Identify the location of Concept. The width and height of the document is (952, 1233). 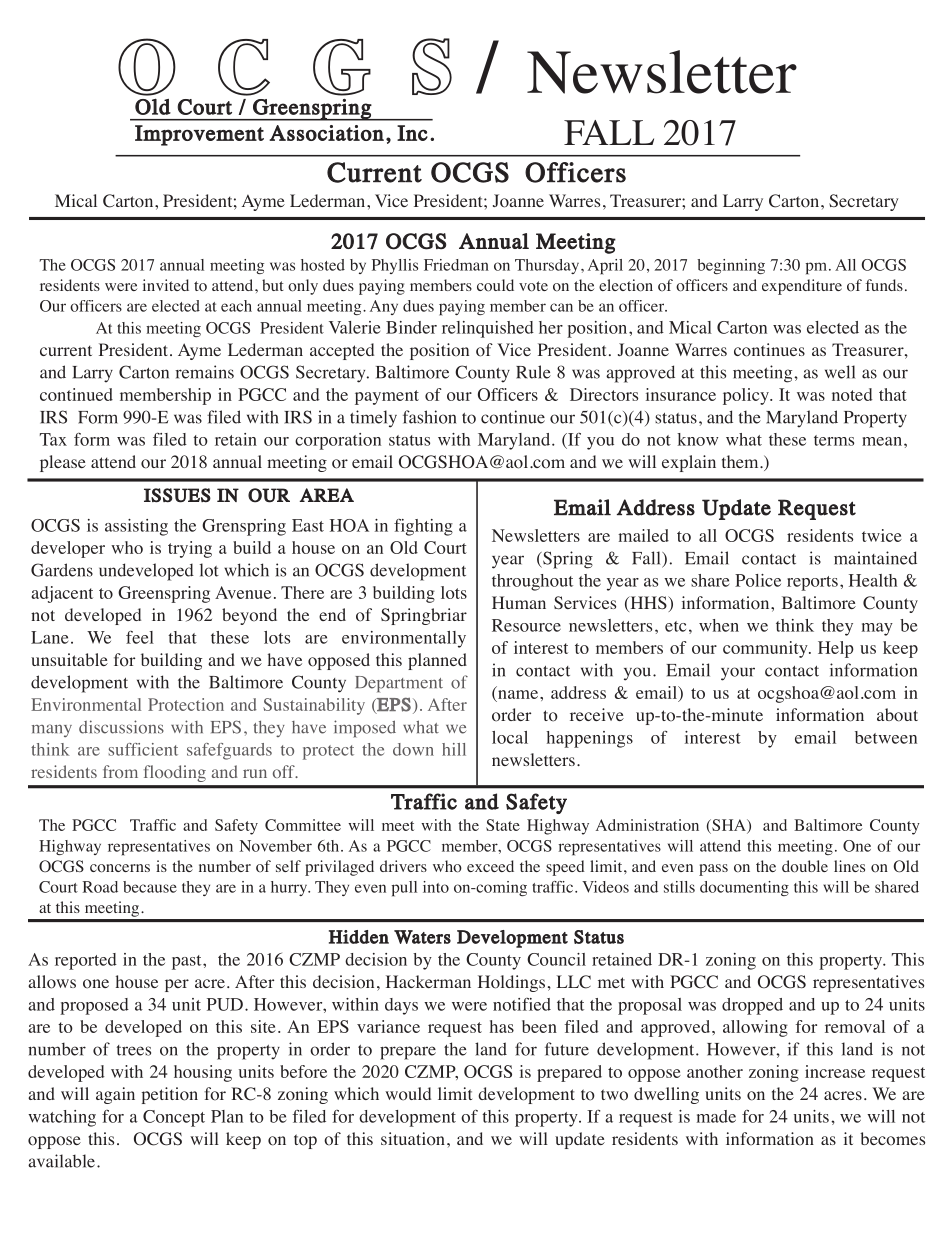
(174, 1118).
